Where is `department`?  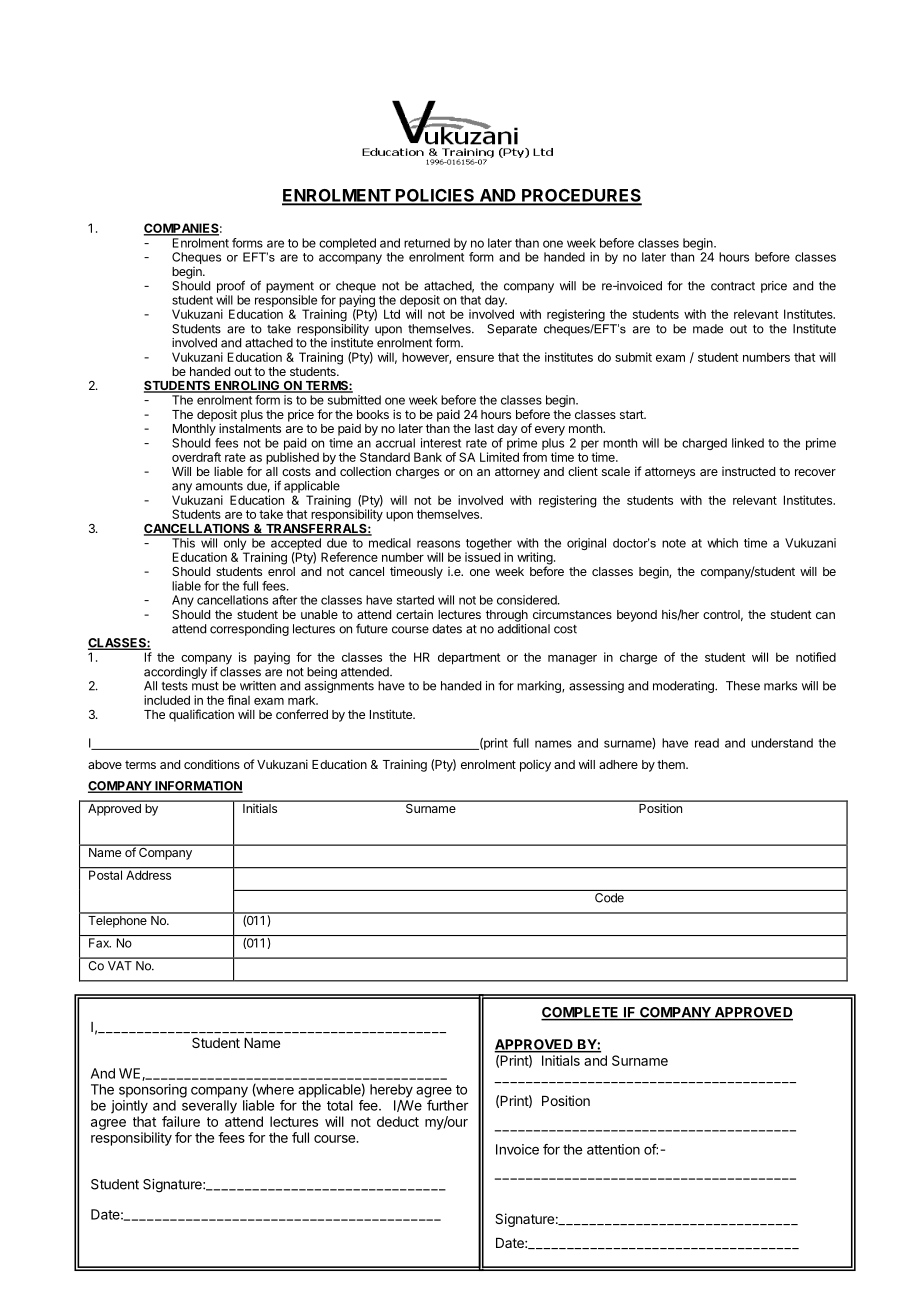 department is located at coordinates (469, 658).
